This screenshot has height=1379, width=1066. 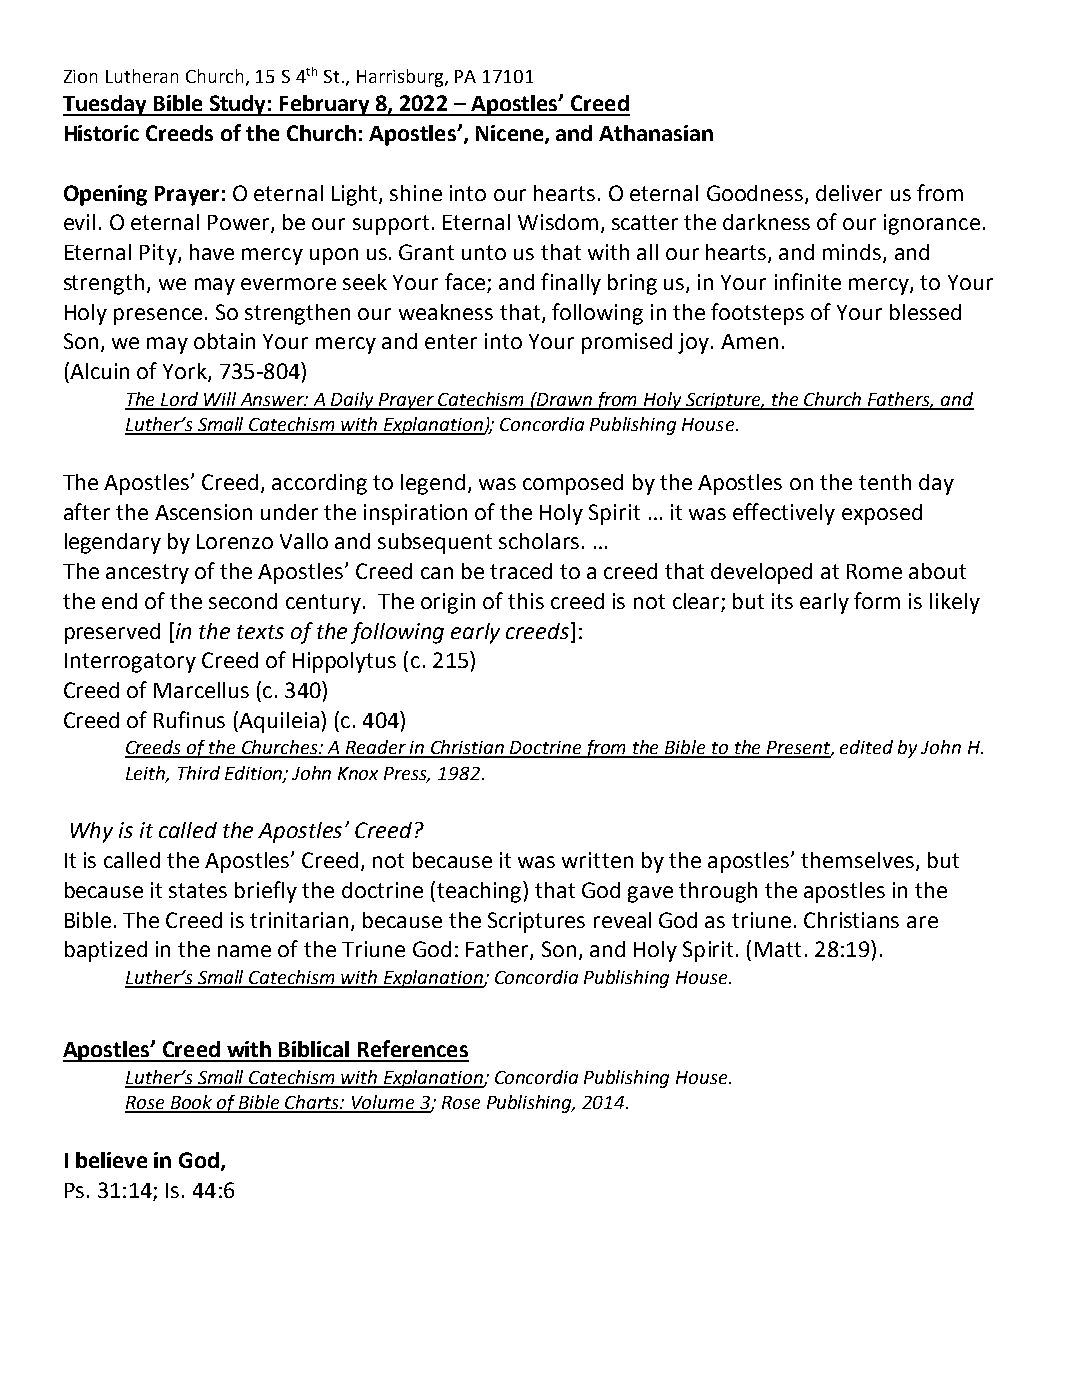 What do you see at coordinates (192, 1103) in the screenshot?
I see `Book` at bounding box center [192, 1103].
